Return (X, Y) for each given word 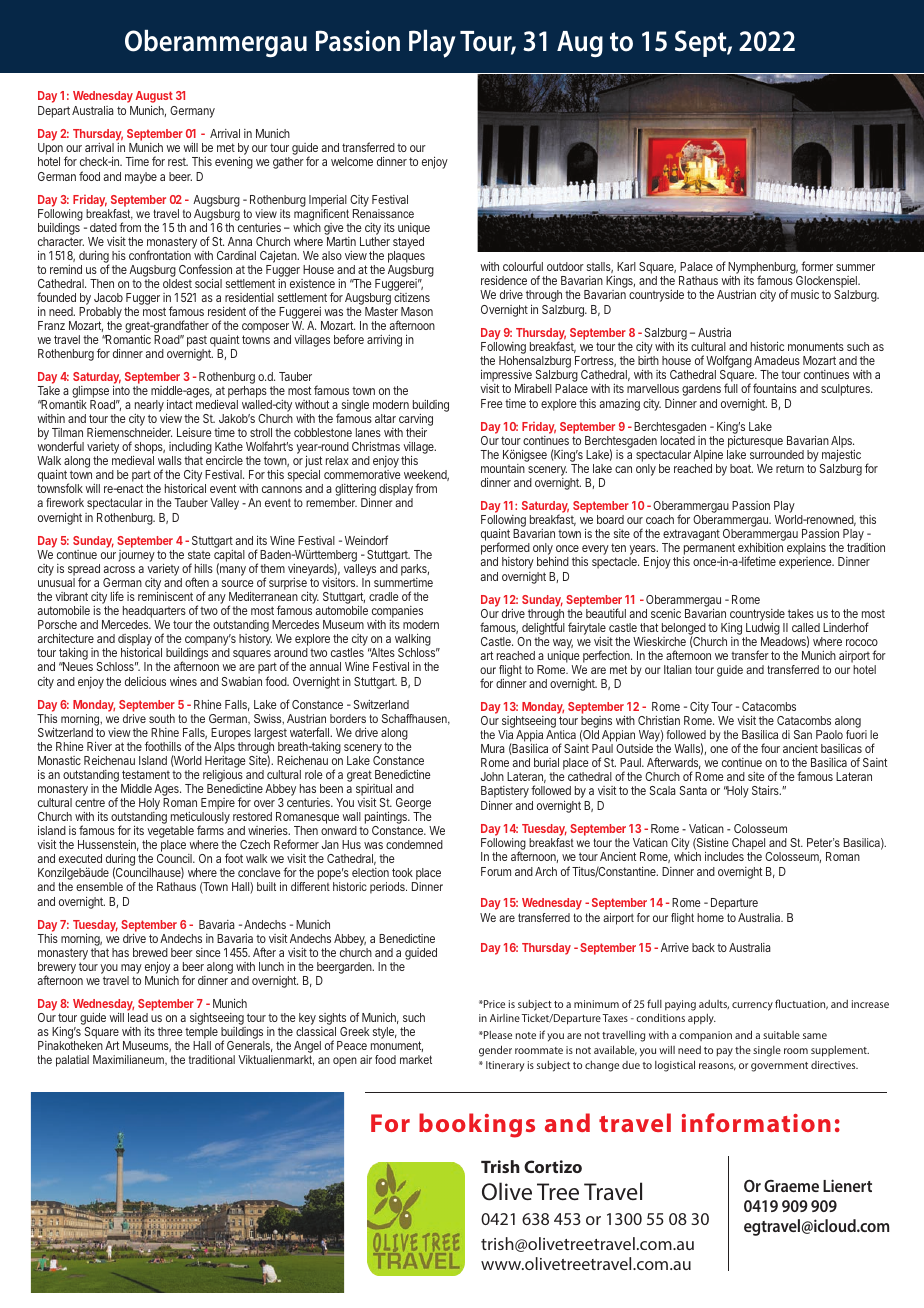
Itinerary (505, 1066)
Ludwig (763, 630)
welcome (352, 161)
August (154, 98)
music (805, 294)
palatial (72, 1061)
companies (398, 613)
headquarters (154, 613)
